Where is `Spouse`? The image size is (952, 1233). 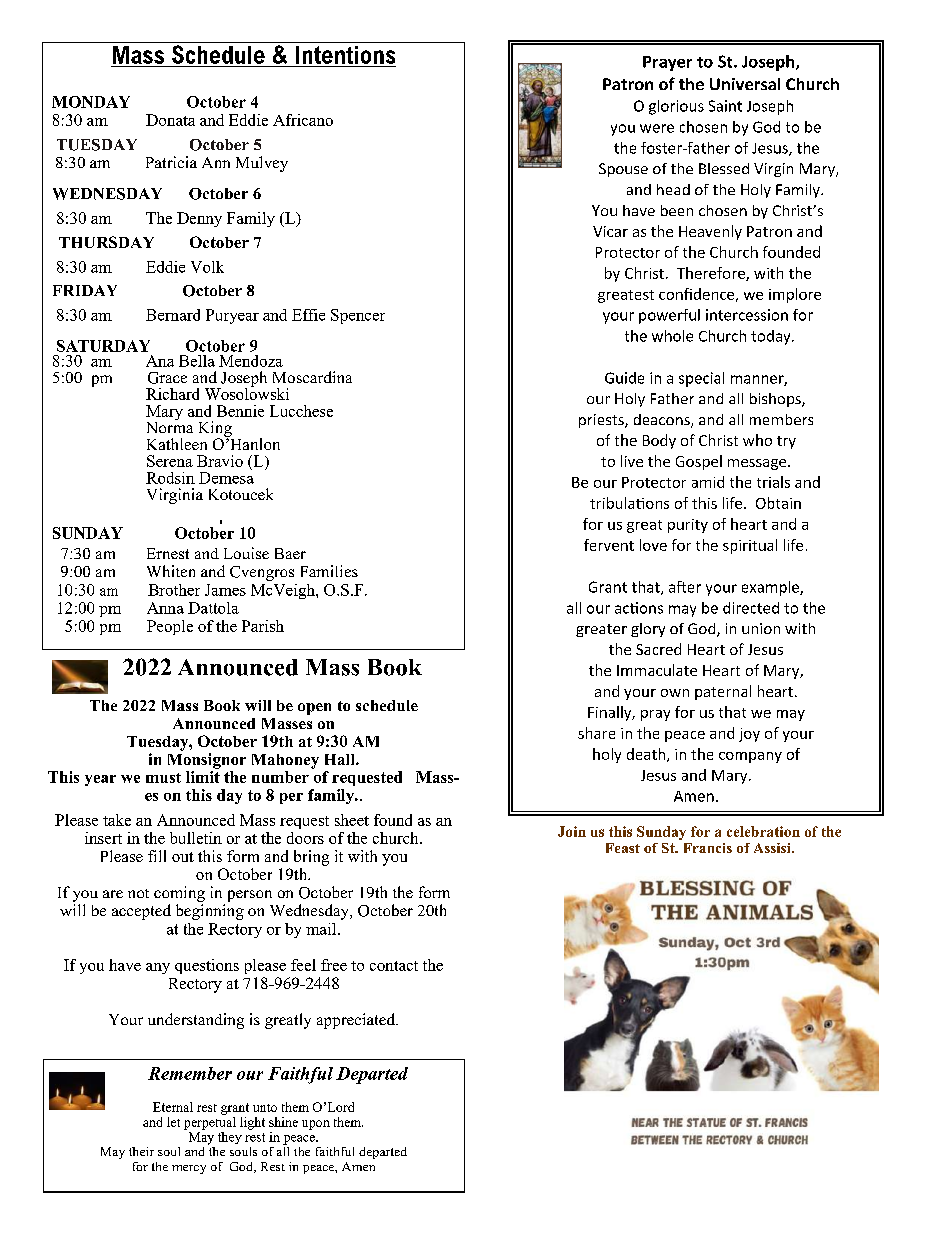
Spouse is located at coordinates (623, 170).
